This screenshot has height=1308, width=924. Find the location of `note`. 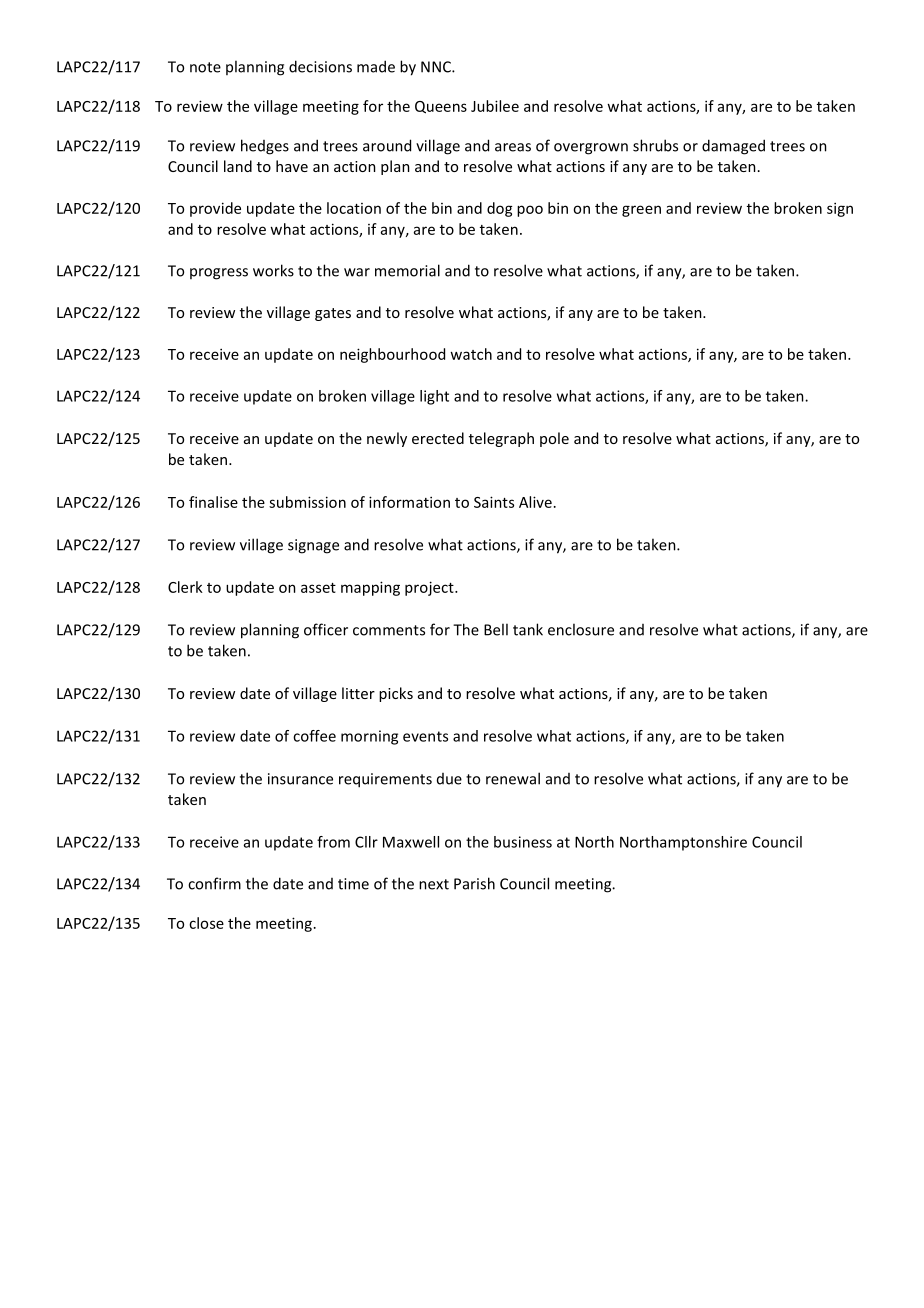

note is located at coordinates (205, 67).
